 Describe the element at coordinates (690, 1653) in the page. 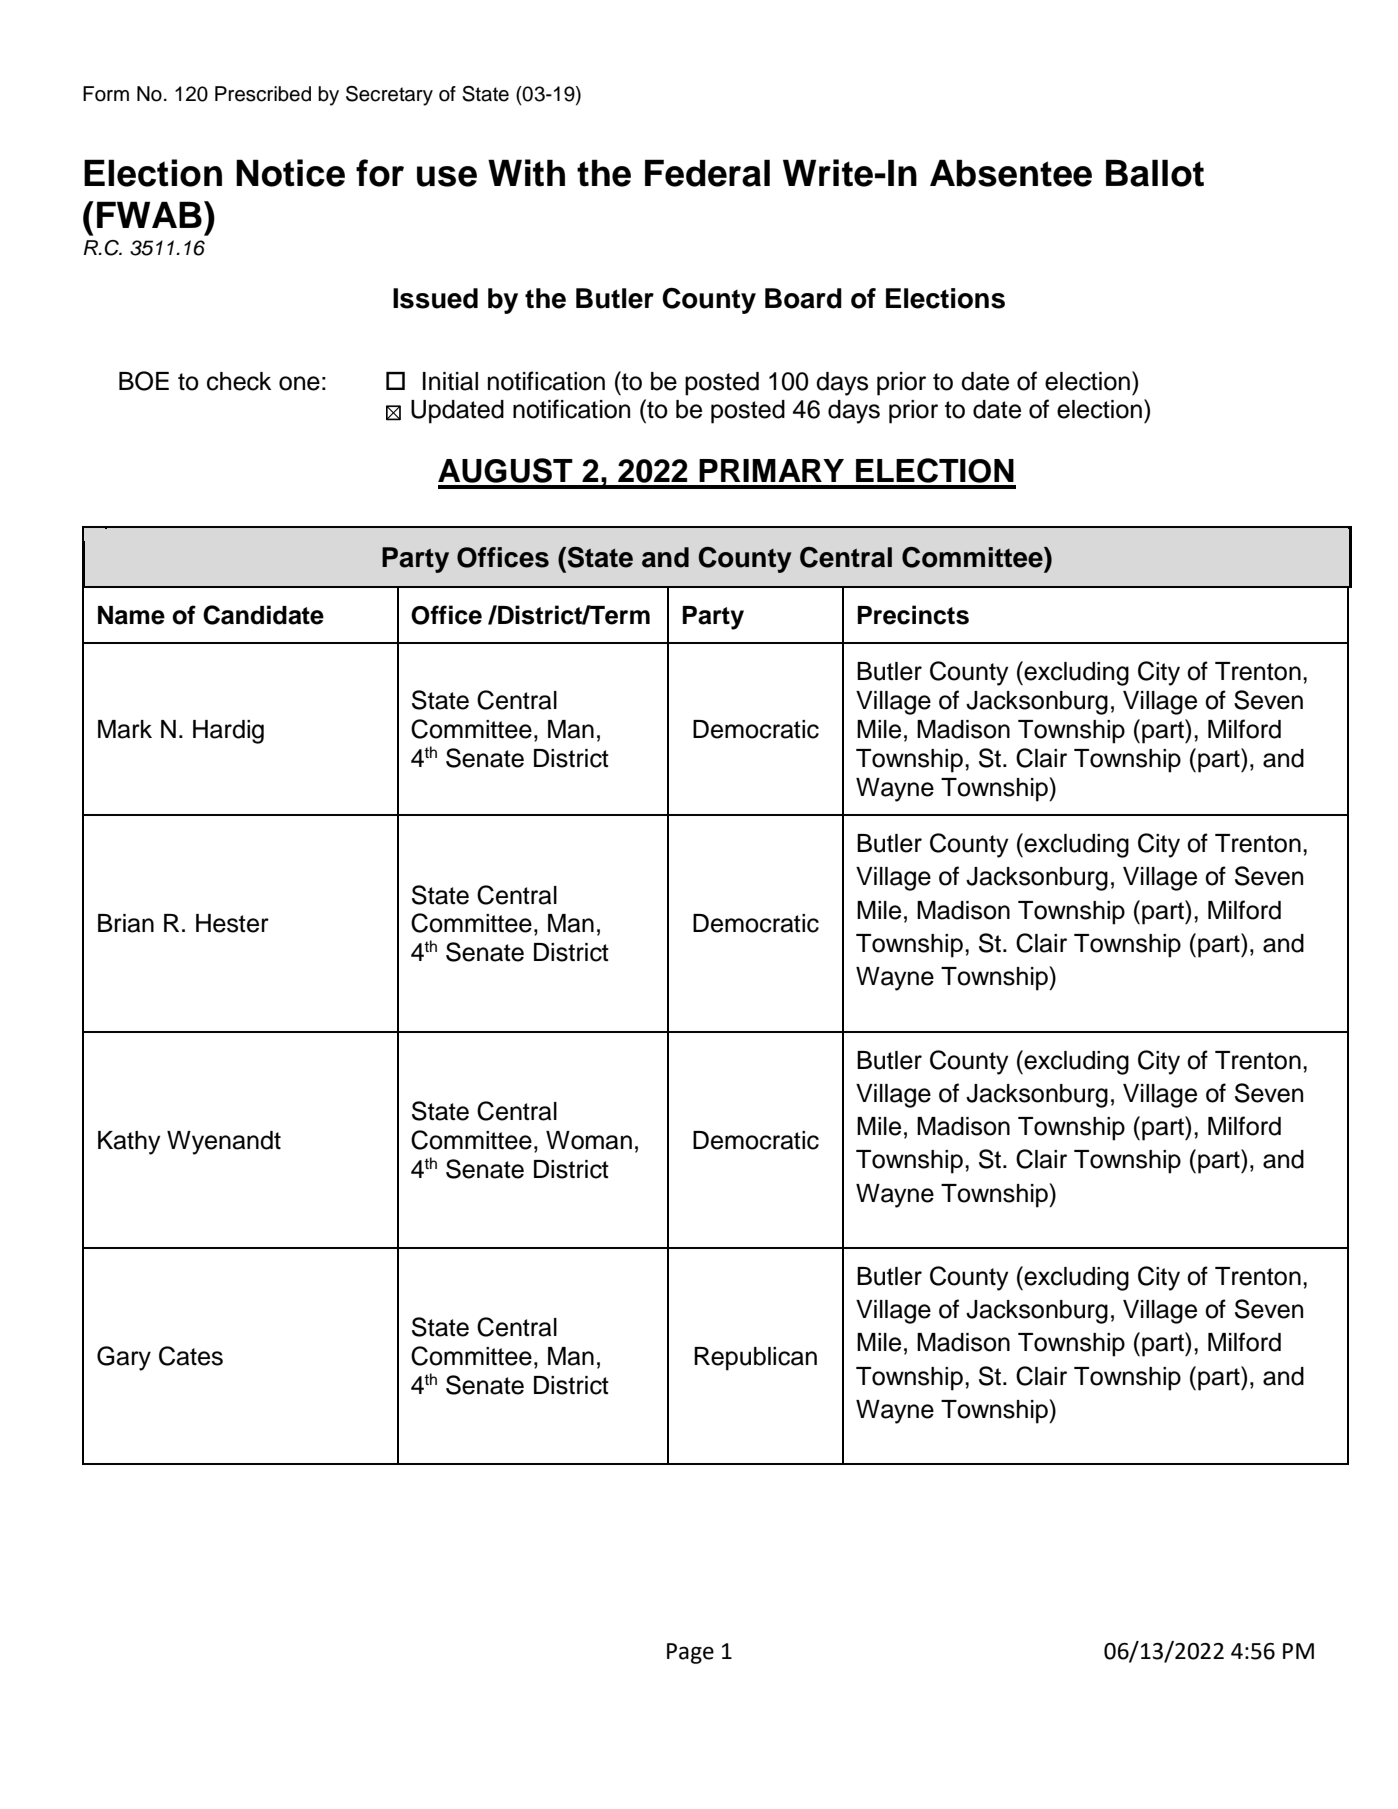

I see `Page` at that location.
